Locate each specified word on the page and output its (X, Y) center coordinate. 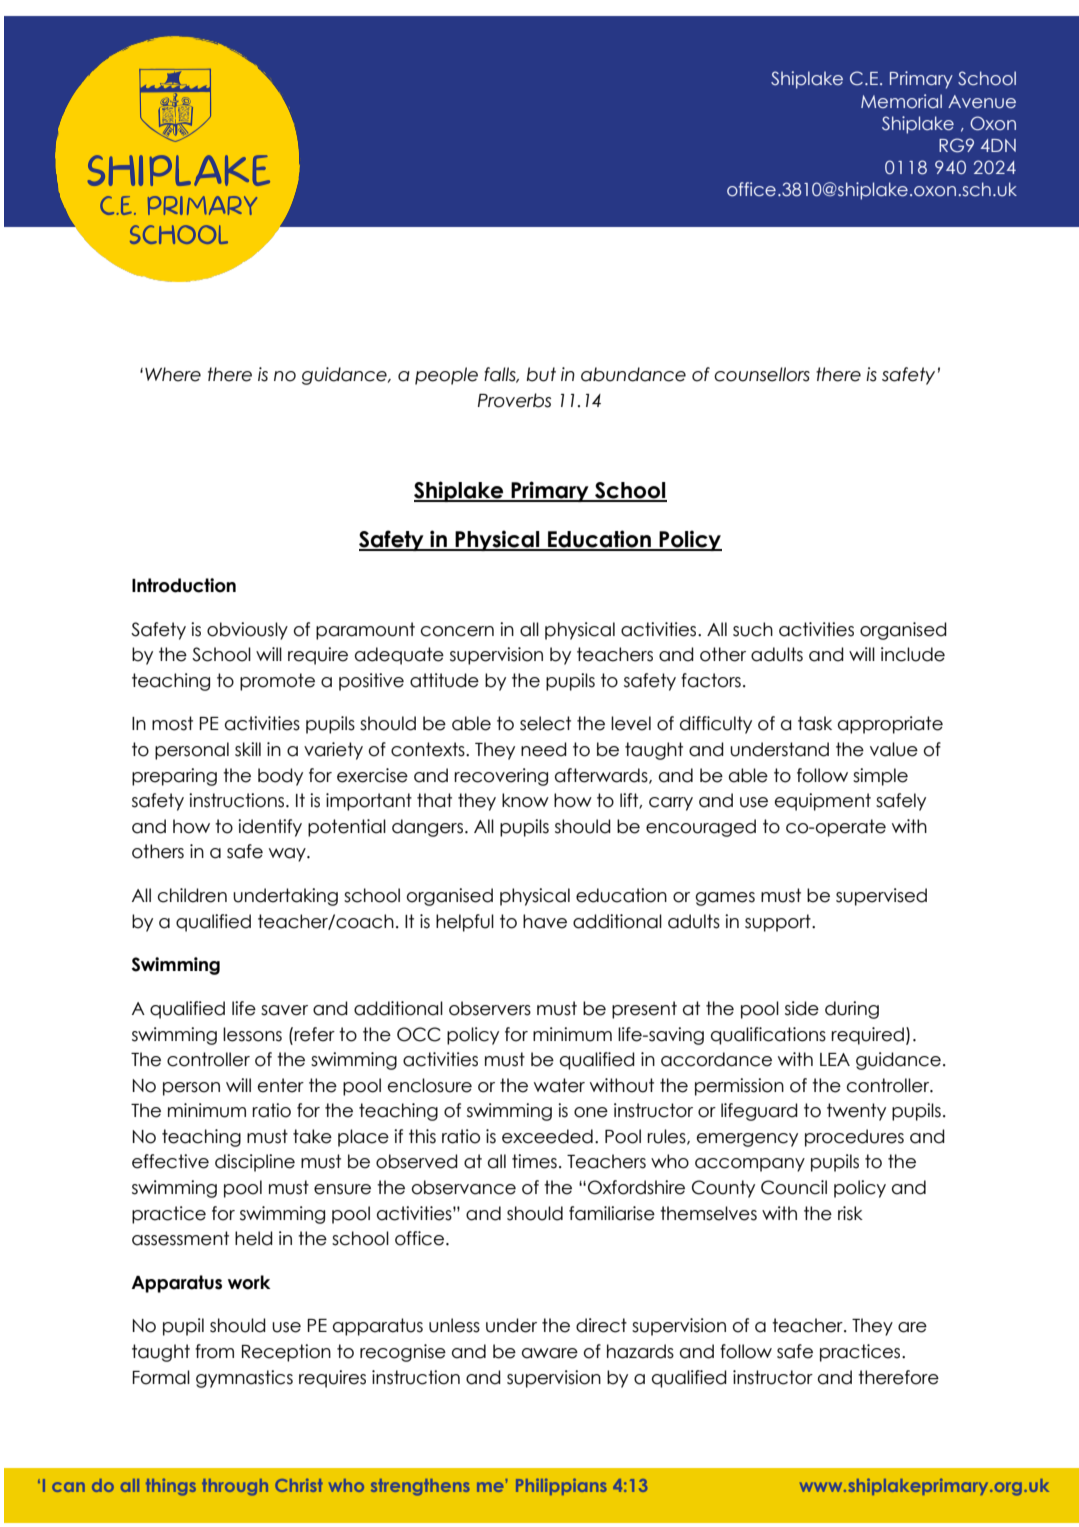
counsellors (762, 374)
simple (880, 777)
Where (173, 374)
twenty (856, 1112)
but (541, 374)
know (525, 800)
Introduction (184, 585)
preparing (174, 777)
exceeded (547, 1136)
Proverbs (514, 400)
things (171, 1487)
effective (170, 1161)
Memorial (901, 101)
